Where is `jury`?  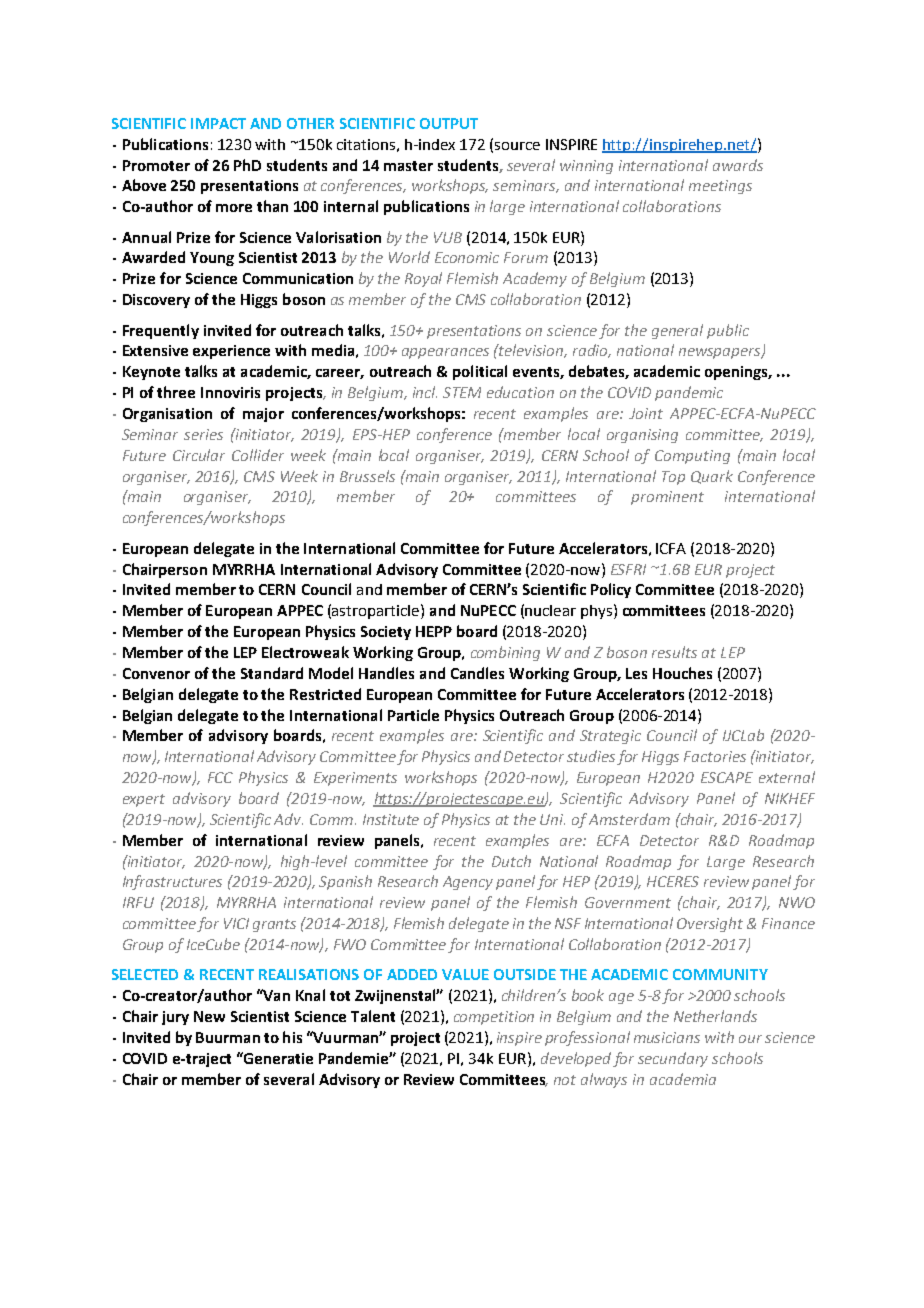
jury is located at coordinates (175, 1018).
